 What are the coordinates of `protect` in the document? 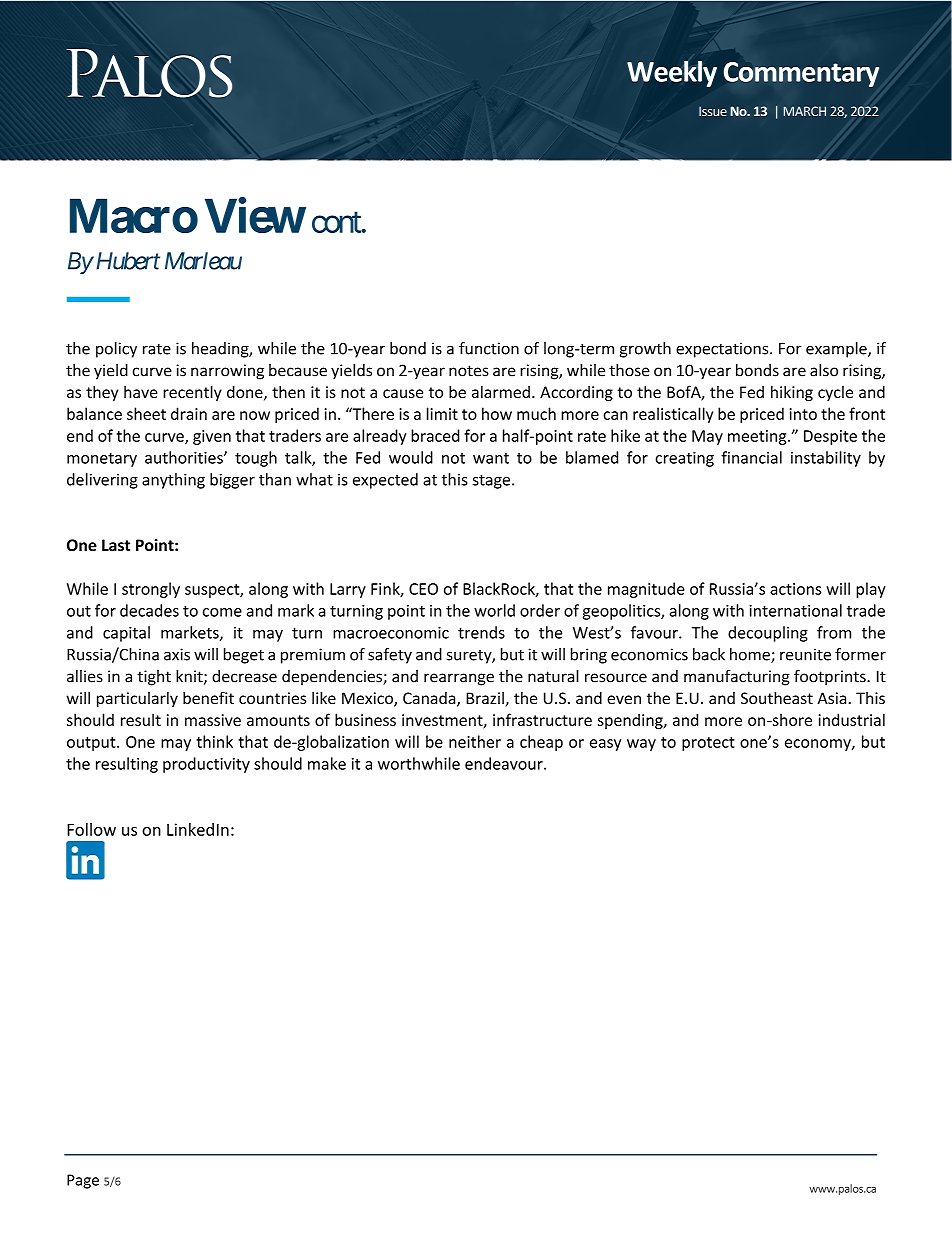 It's located at (708, 744).
